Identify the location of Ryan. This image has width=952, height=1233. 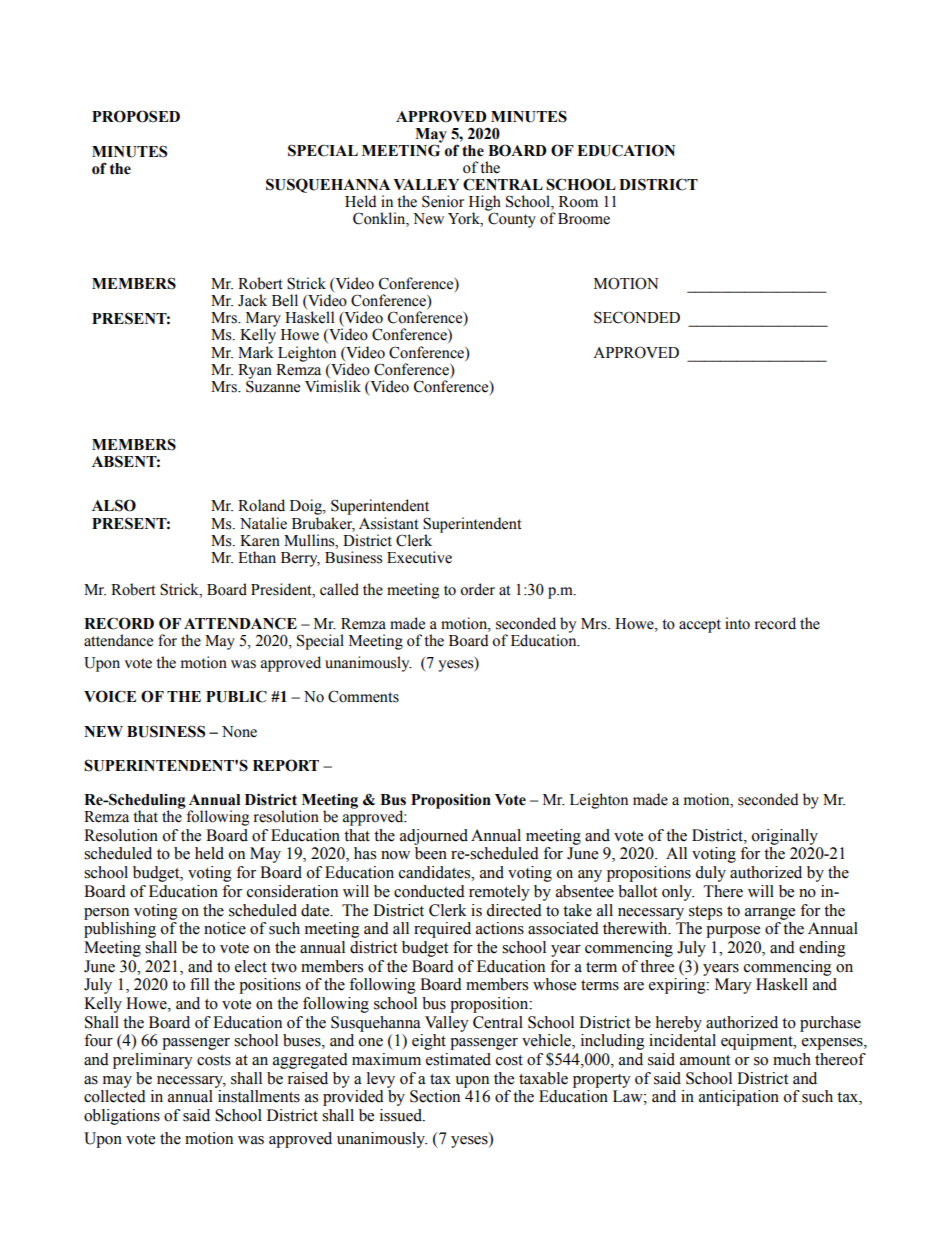
(255, 372).
